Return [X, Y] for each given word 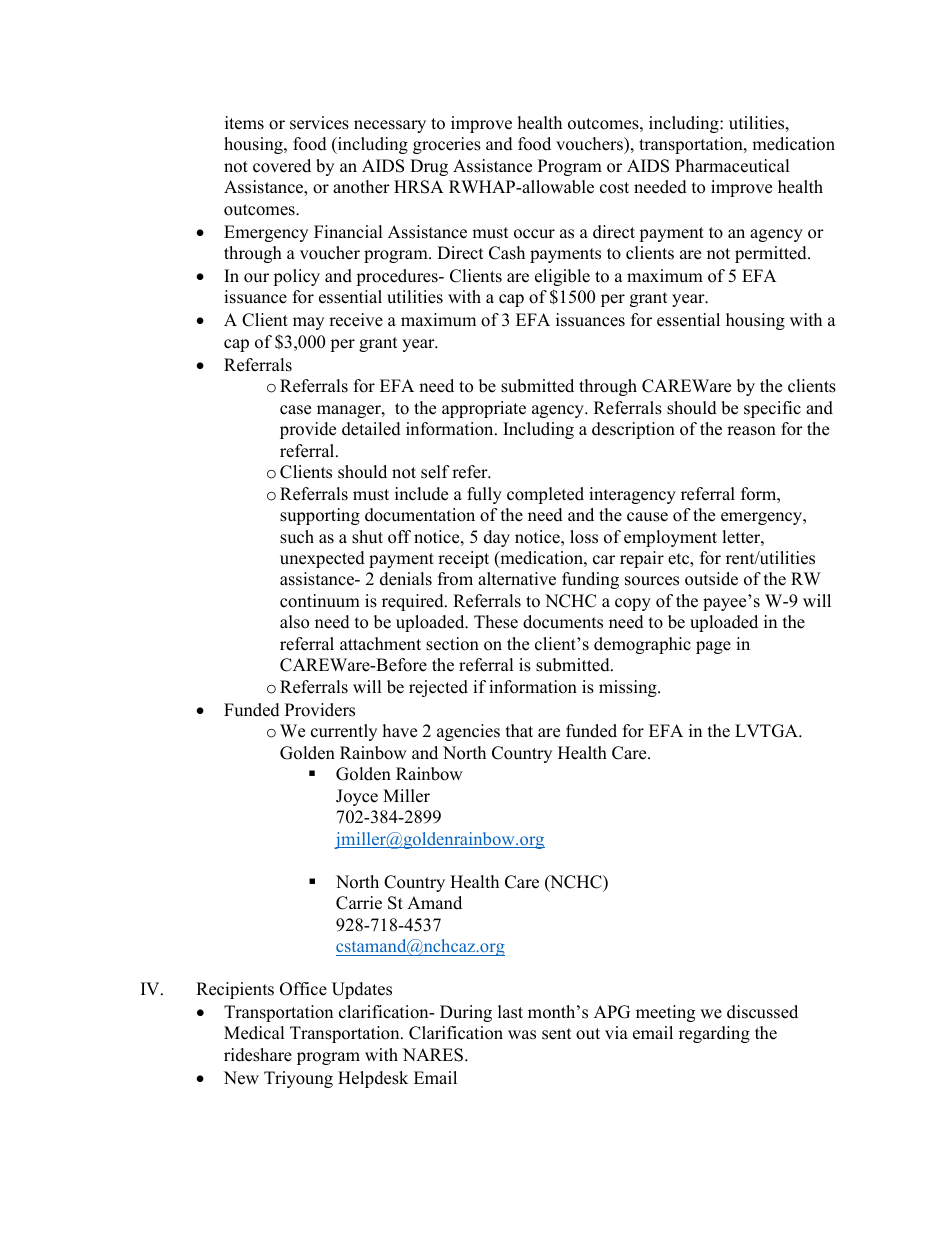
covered [282, 166]
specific [772, 409]
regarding [714, 1034]
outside [711, 579]
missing [629, 688]
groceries [447, 145]
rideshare [258, 1055]
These [496, 622]
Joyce [357, 797]
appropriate [484, 409]
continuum [320, 601]
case [295, 410]
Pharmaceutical [732, 166]
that [519, 730]
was [522, 1035]
